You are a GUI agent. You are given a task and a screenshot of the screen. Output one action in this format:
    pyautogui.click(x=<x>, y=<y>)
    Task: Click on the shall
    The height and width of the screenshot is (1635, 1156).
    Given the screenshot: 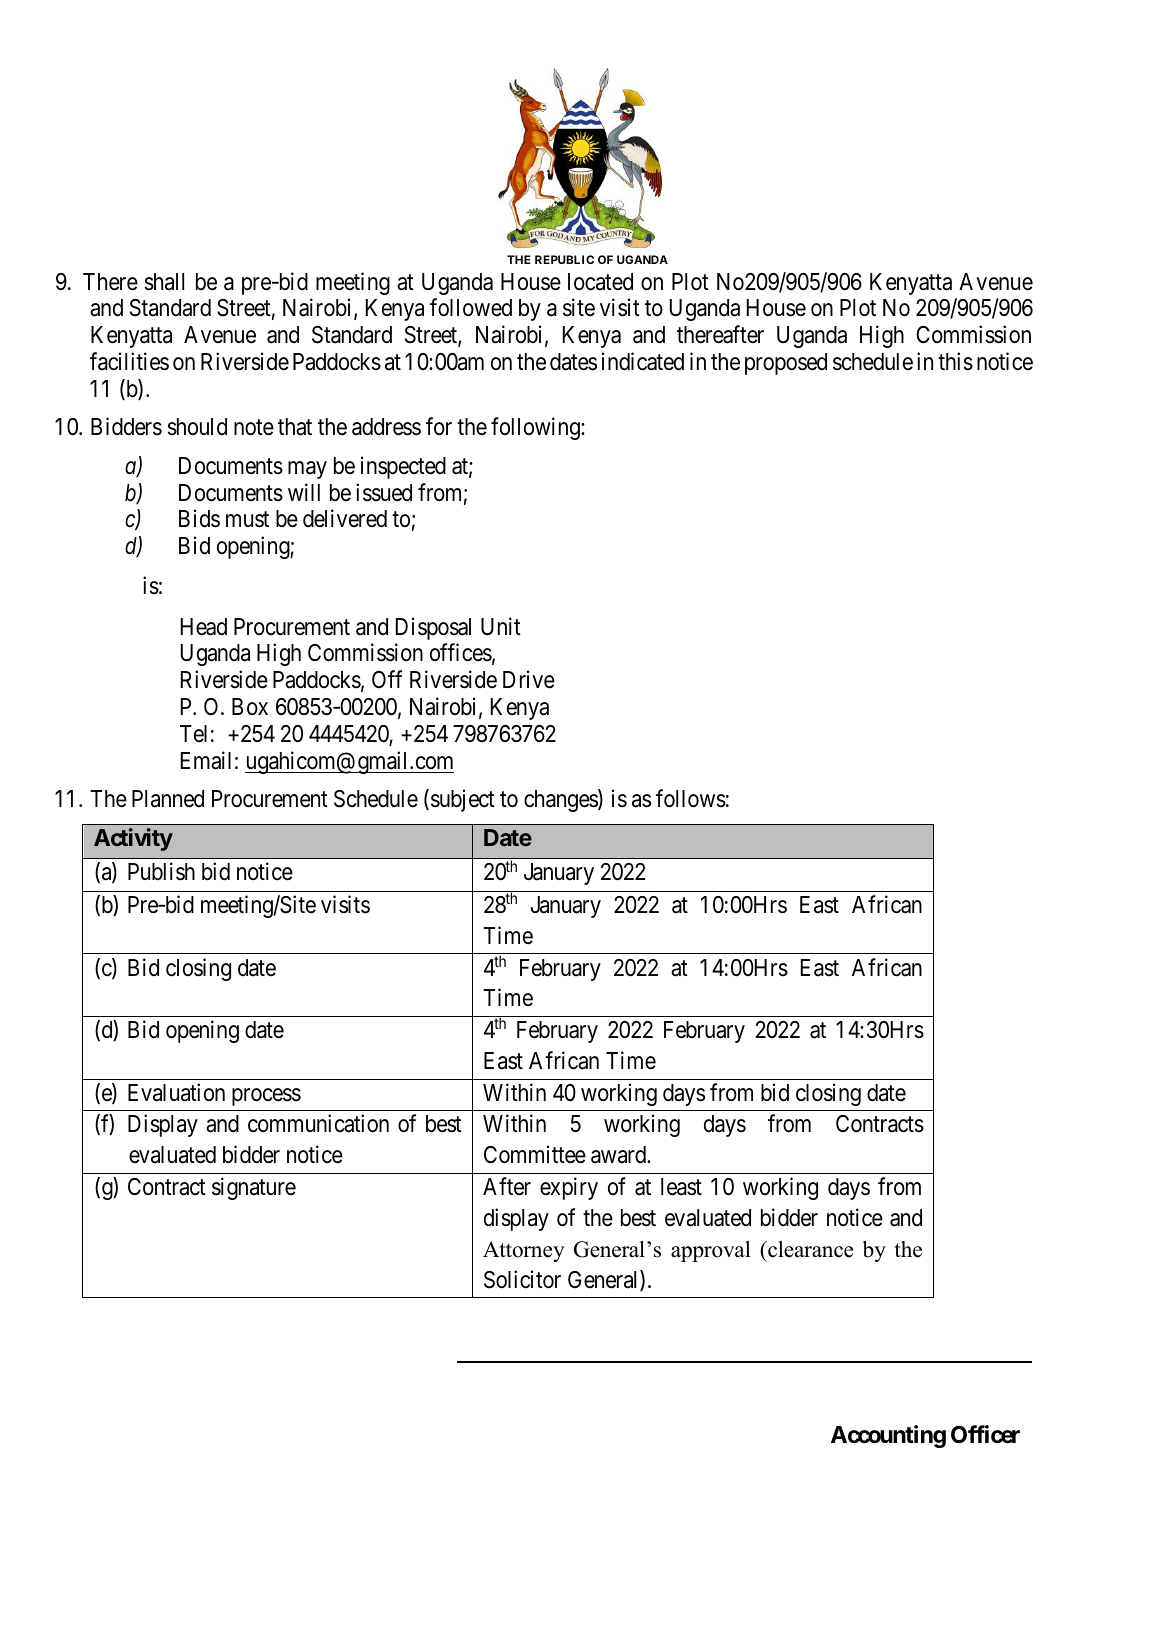 What is the action you would take?
    pyautogui.click(x=164, y=282)
